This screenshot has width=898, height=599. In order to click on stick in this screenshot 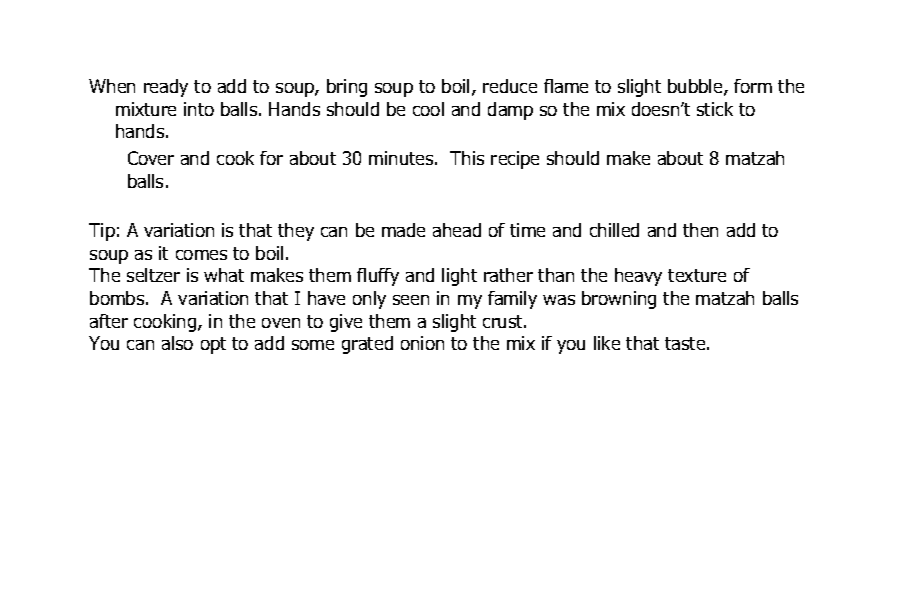, I will do `click(715, 109)`.
